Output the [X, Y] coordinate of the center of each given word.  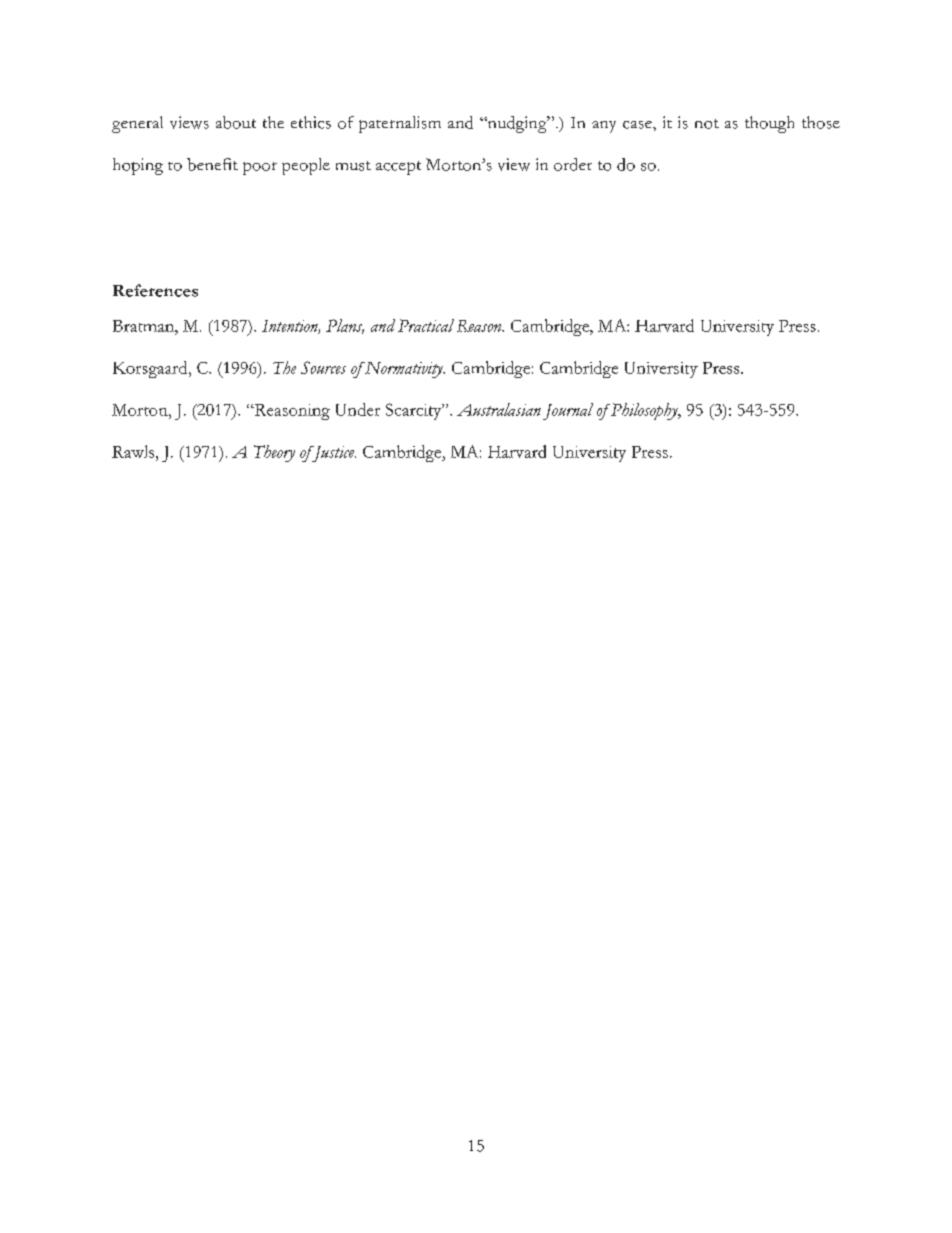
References [155, 290]
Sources [323, 367]
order [573, 164]
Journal [568, 411]
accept [398, 168]
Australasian [499, 409]
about [236, 122]
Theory [274, 453]
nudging [517, 124]
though [769, 124]
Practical [426, 325]
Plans [345, 326]
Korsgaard [151, 369]
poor [260, 168]
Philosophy [644, 411]
